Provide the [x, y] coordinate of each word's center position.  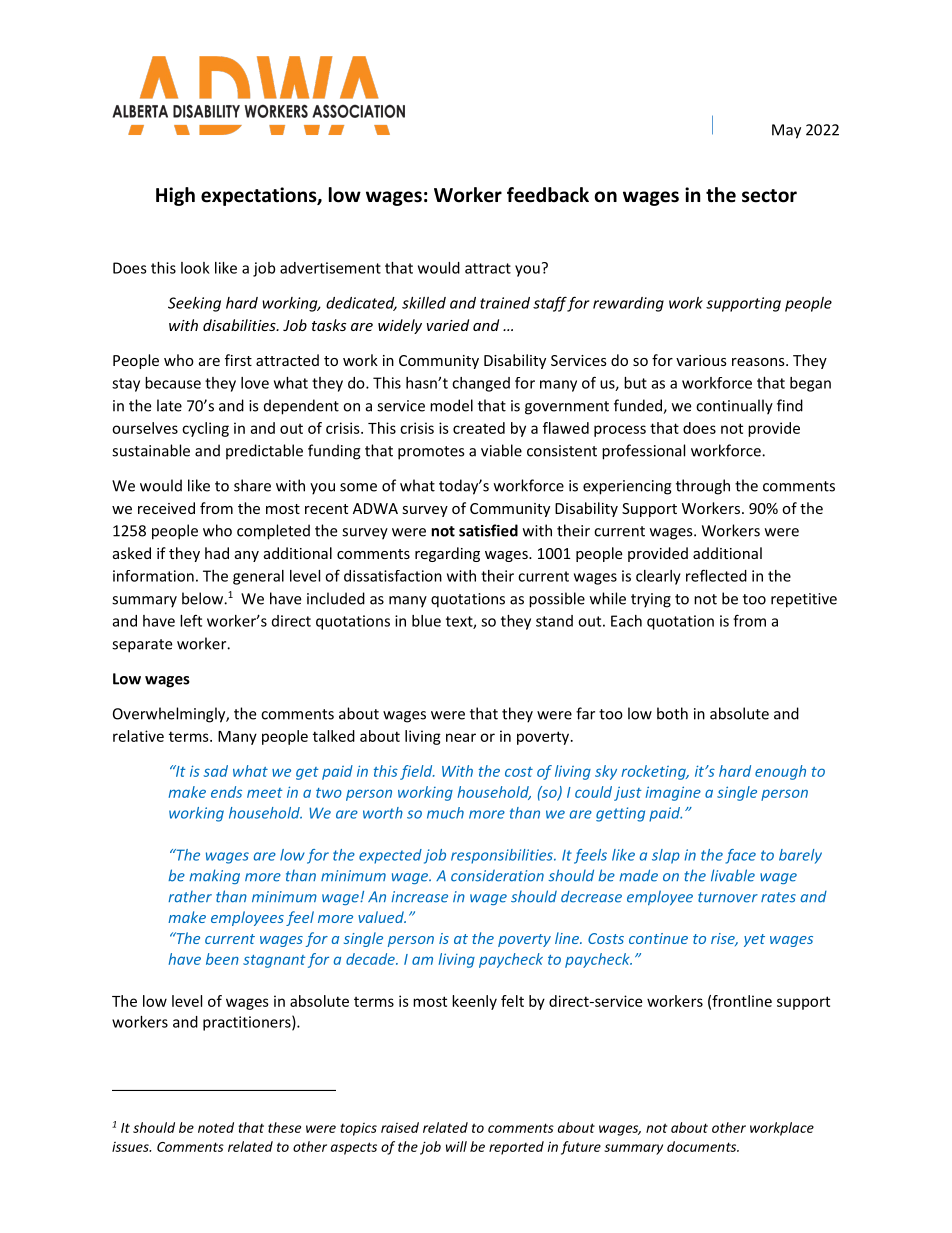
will [456, 1146]
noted [216, 1127]
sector [769, 196]
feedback [548, 195]
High [175, 196]
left [191, 620]
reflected [716, 575]
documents [703, 1146]
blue [426, 621]
